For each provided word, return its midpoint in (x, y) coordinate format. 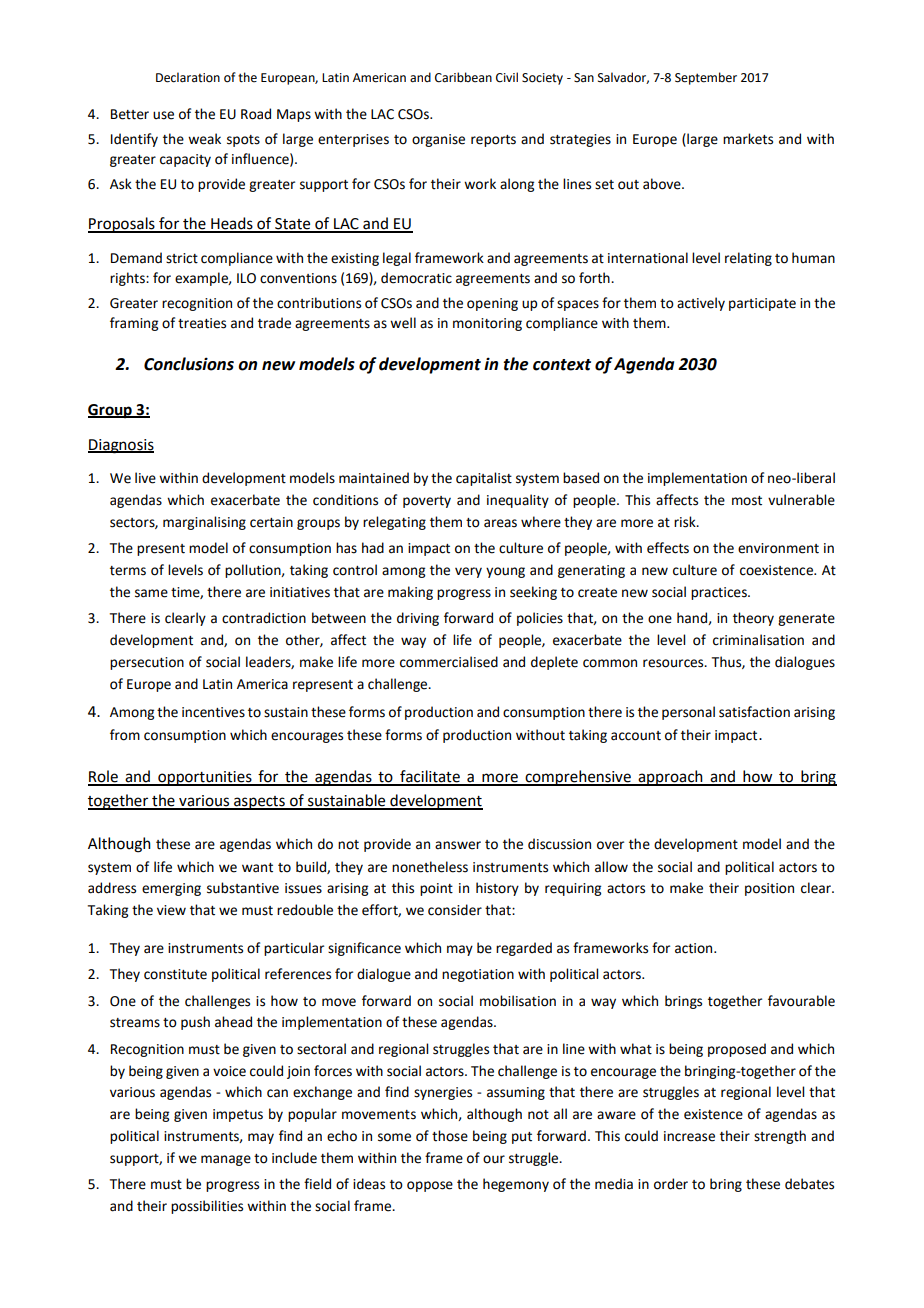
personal (688, 713)
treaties (202, 323)
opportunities (205, 778)
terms (128, 571)
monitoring (487, 324)
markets (748, 139)
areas (500, 523)
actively (701, 304)
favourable (801, 1001)
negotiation (478, 975)
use (163, 115)
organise (438, 140)
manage (226, 1160)
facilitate (430, 777)
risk (686, 522)
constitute (175, 974)
